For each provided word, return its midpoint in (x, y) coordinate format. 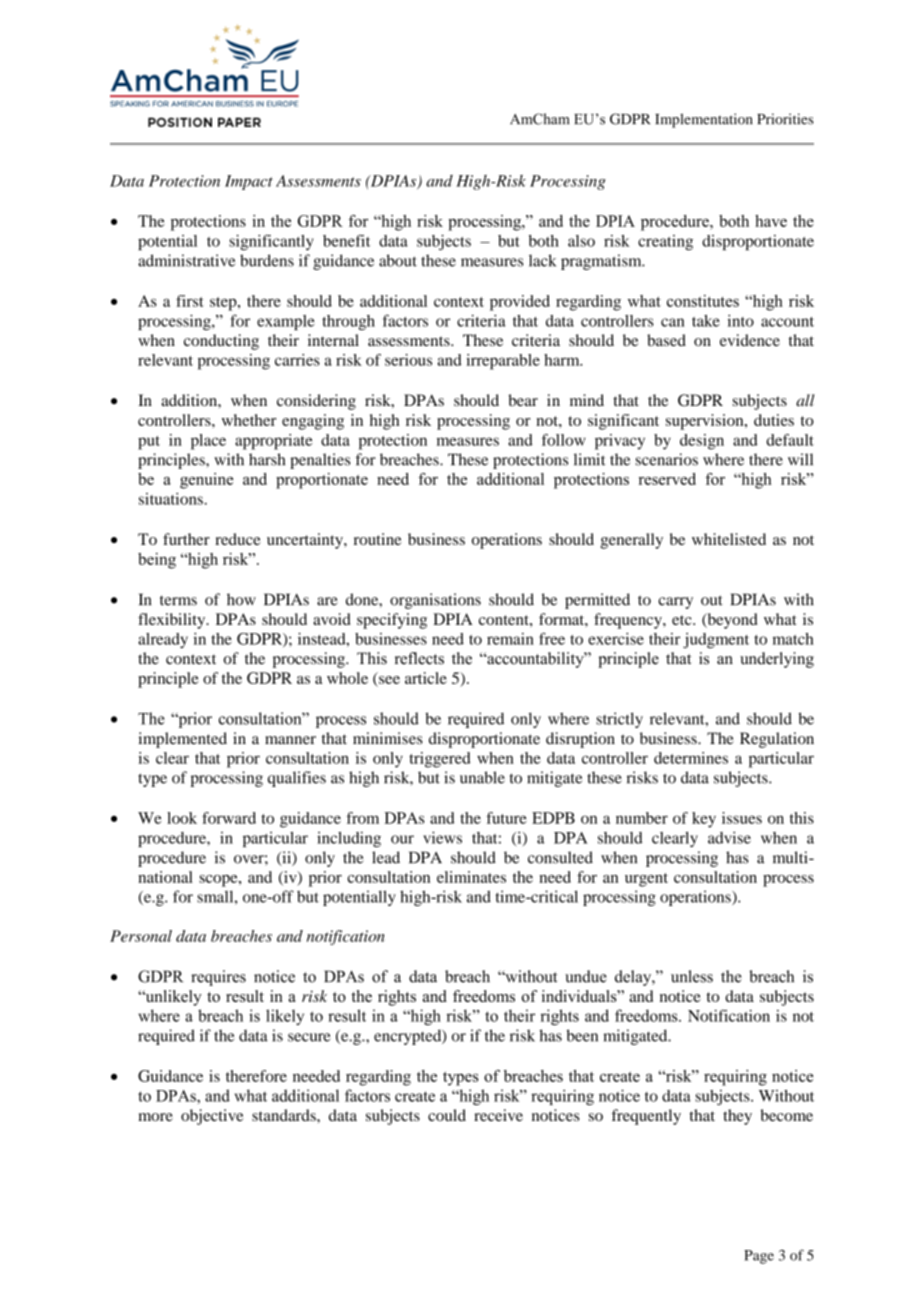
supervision (706, 422)
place (208, 442)
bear (523, 400)
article (426, 678)
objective (212, 1117)
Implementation (704, 120)
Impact (249, 182)
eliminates (471, 877)
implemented (182, 740)
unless (692, 976)
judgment (716, 641)
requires (218, 978)
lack (542, 260)
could (447, 1115)
